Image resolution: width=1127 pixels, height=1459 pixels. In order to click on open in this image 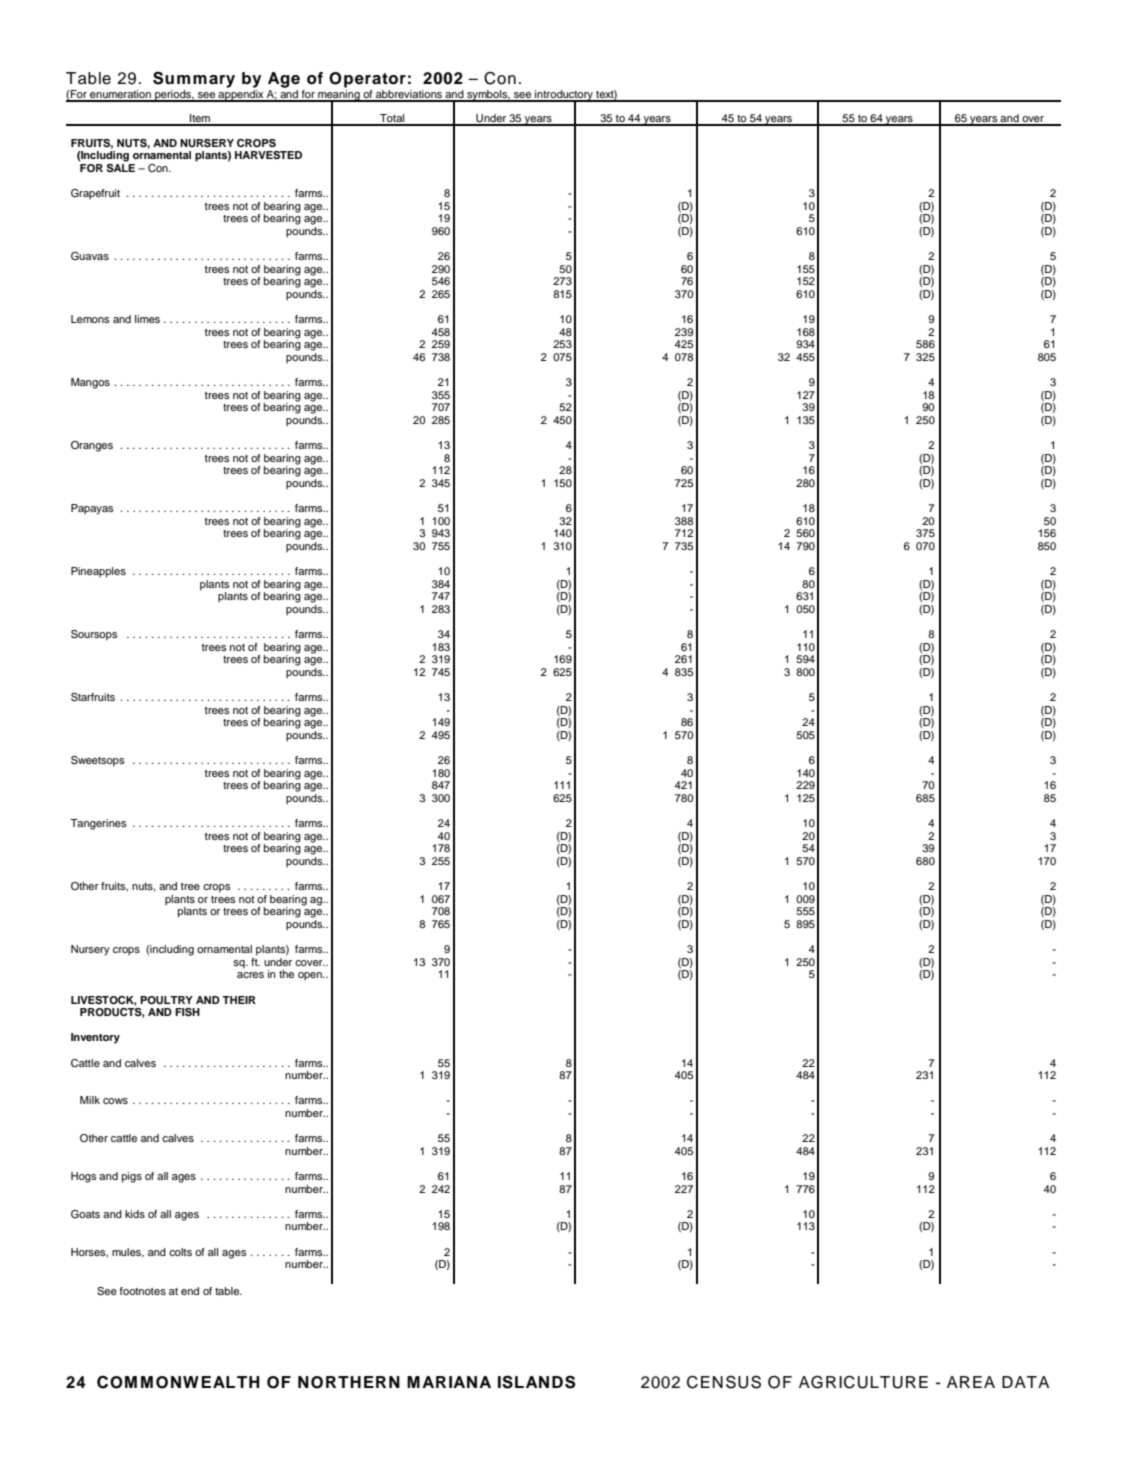, I will do `click(311, 976)`.
